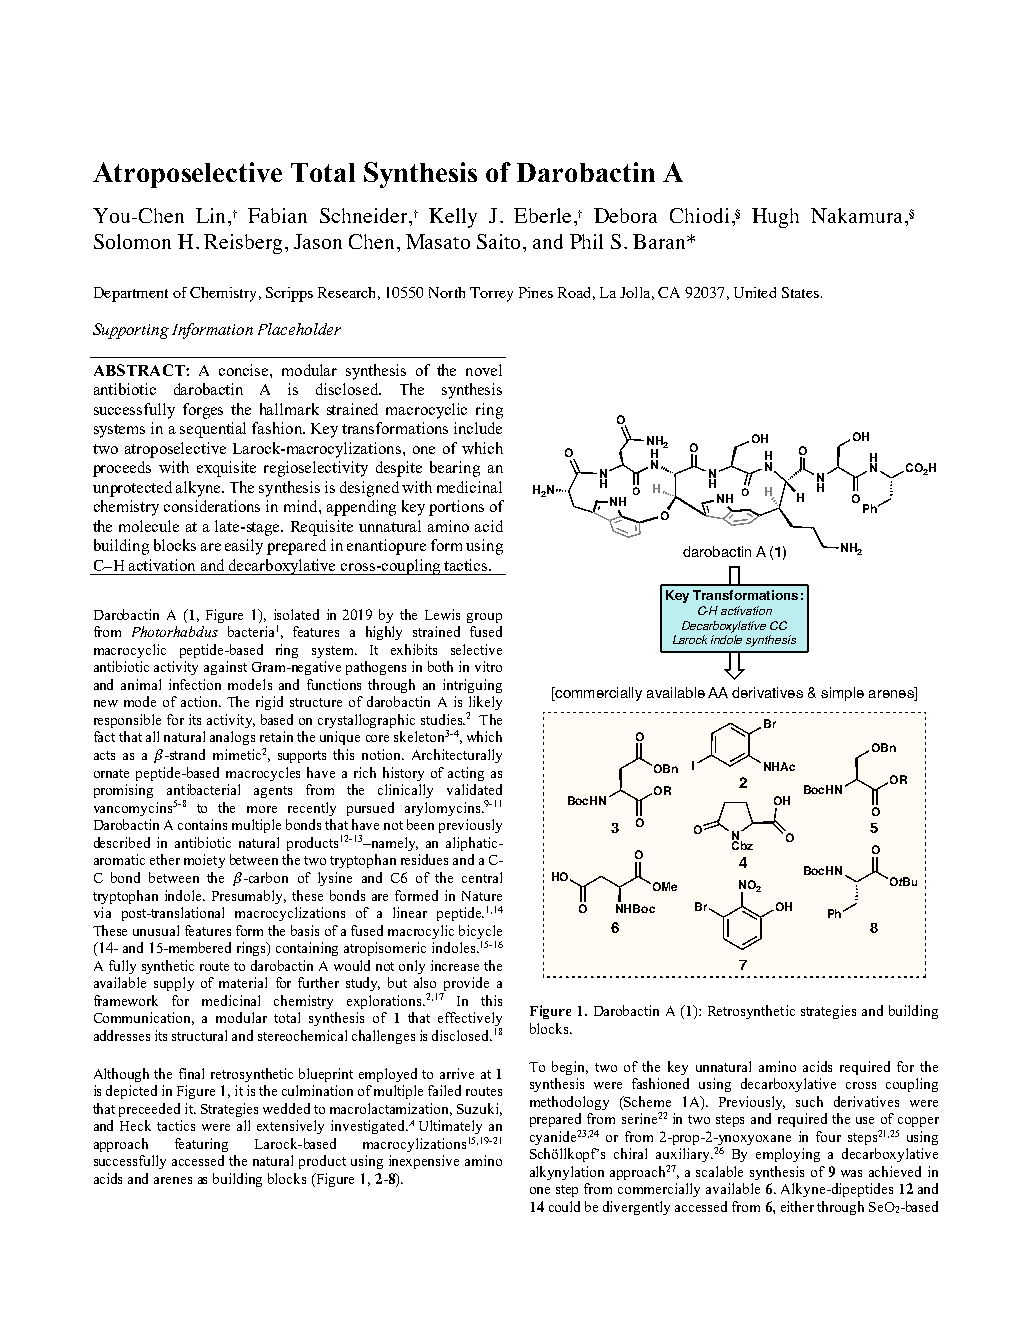 This page has height=1341, width=1036. What do you see at coordinates (204, 861) in the page?
I see `moiety` at bounding box center [204, 861].
